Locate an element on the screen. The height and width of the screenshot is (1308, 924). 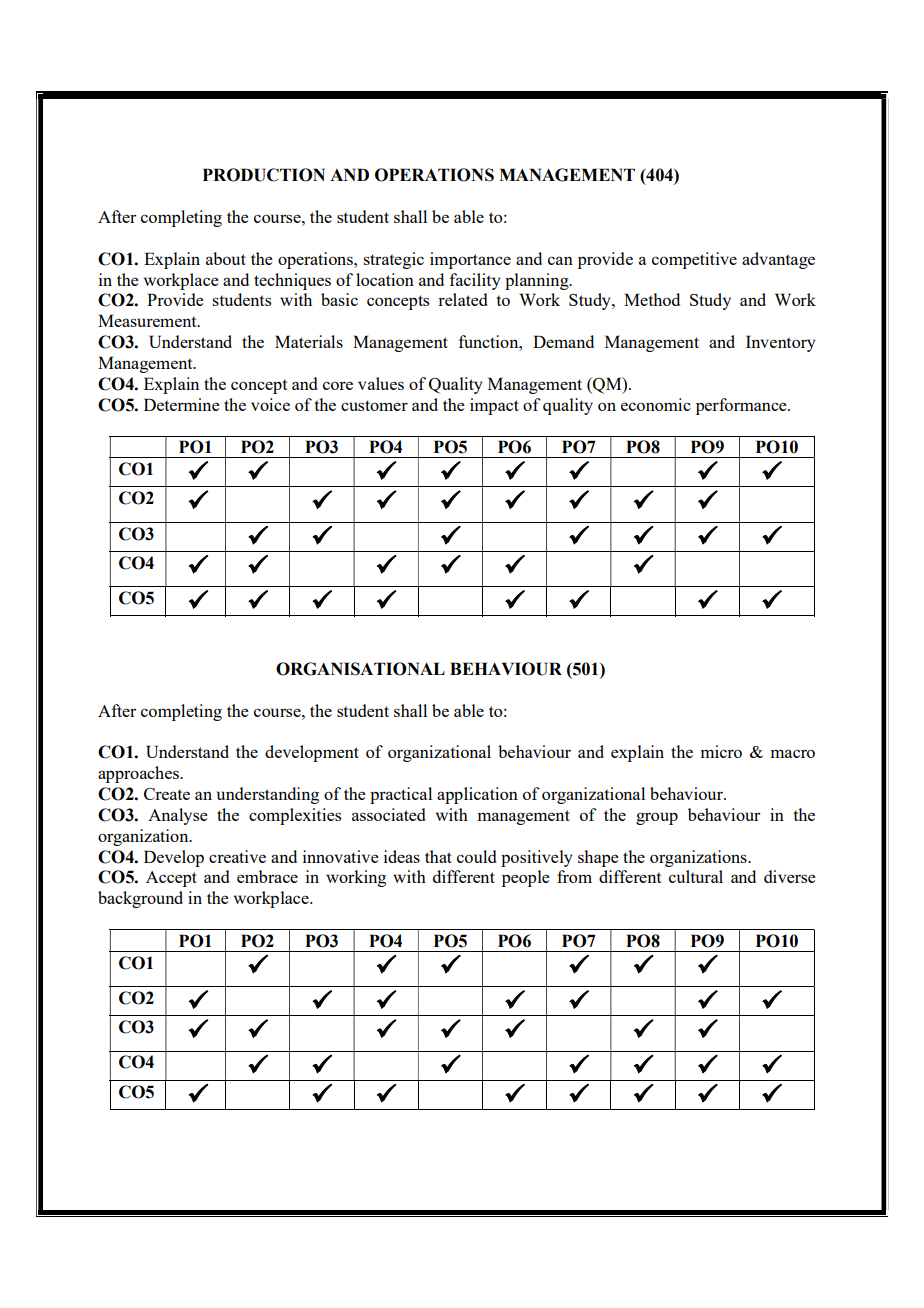
Determine is located at coordinates (182, 404).
